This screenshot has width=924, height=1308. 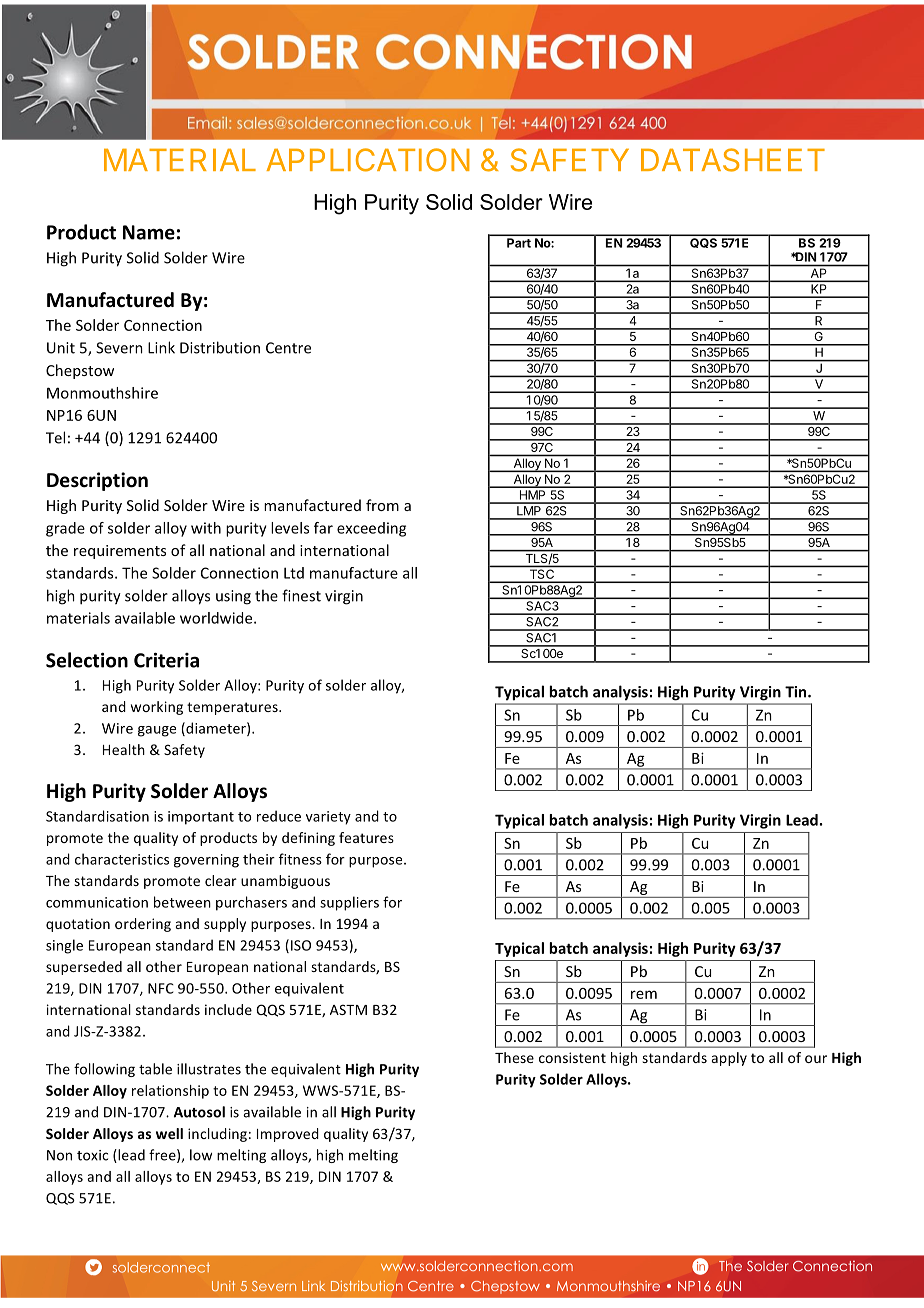 What do you see at coordinates (371, 529) in the screenshot?
I see `exceeding` at bounding box center [371, 529].
